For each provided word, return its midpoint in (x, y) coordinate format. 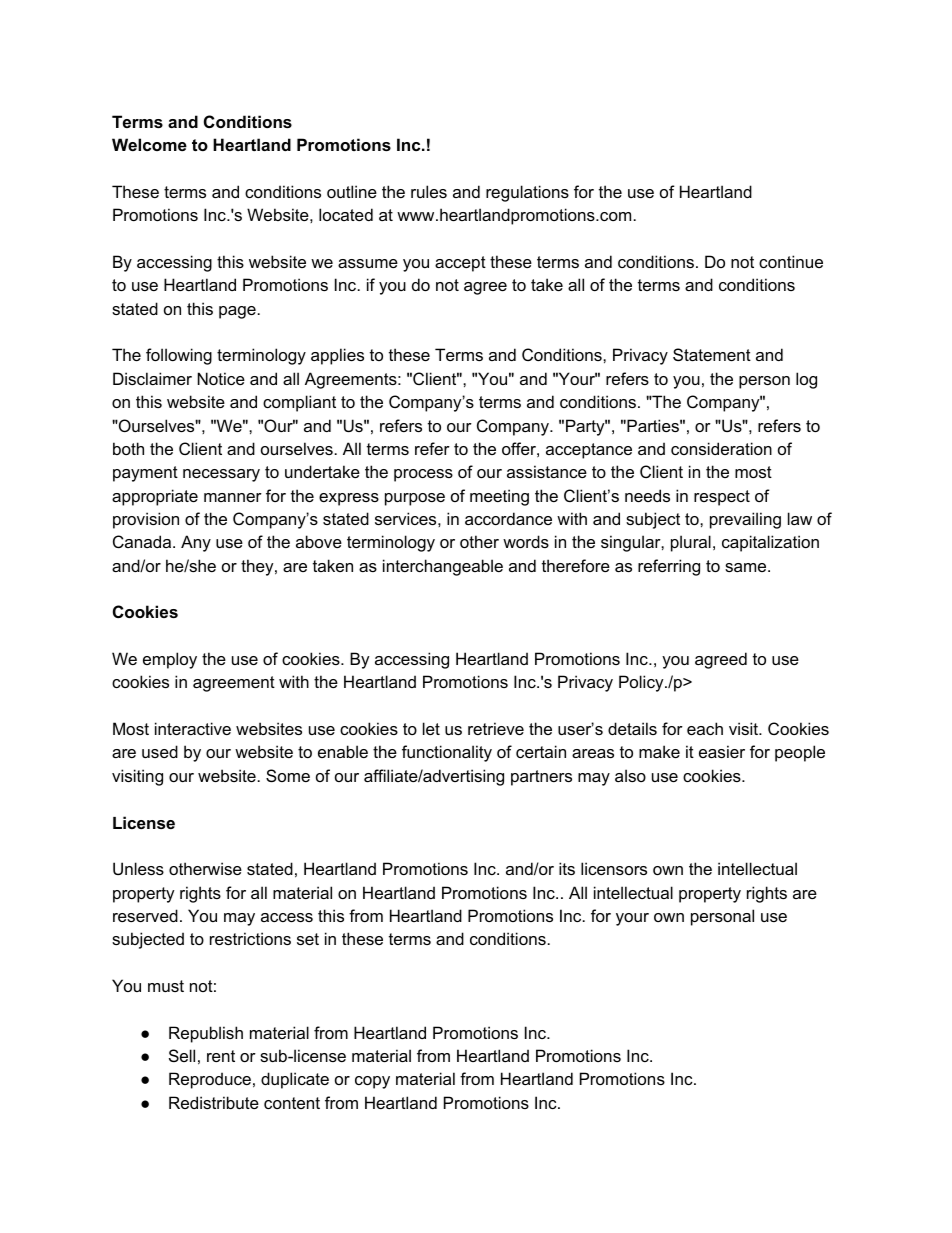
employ (170, 660)
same (747, 567)
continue (791, 261)
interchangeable (443, 567)
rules (429, 191)
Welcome (149, 144)
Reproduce (210, 1080)
